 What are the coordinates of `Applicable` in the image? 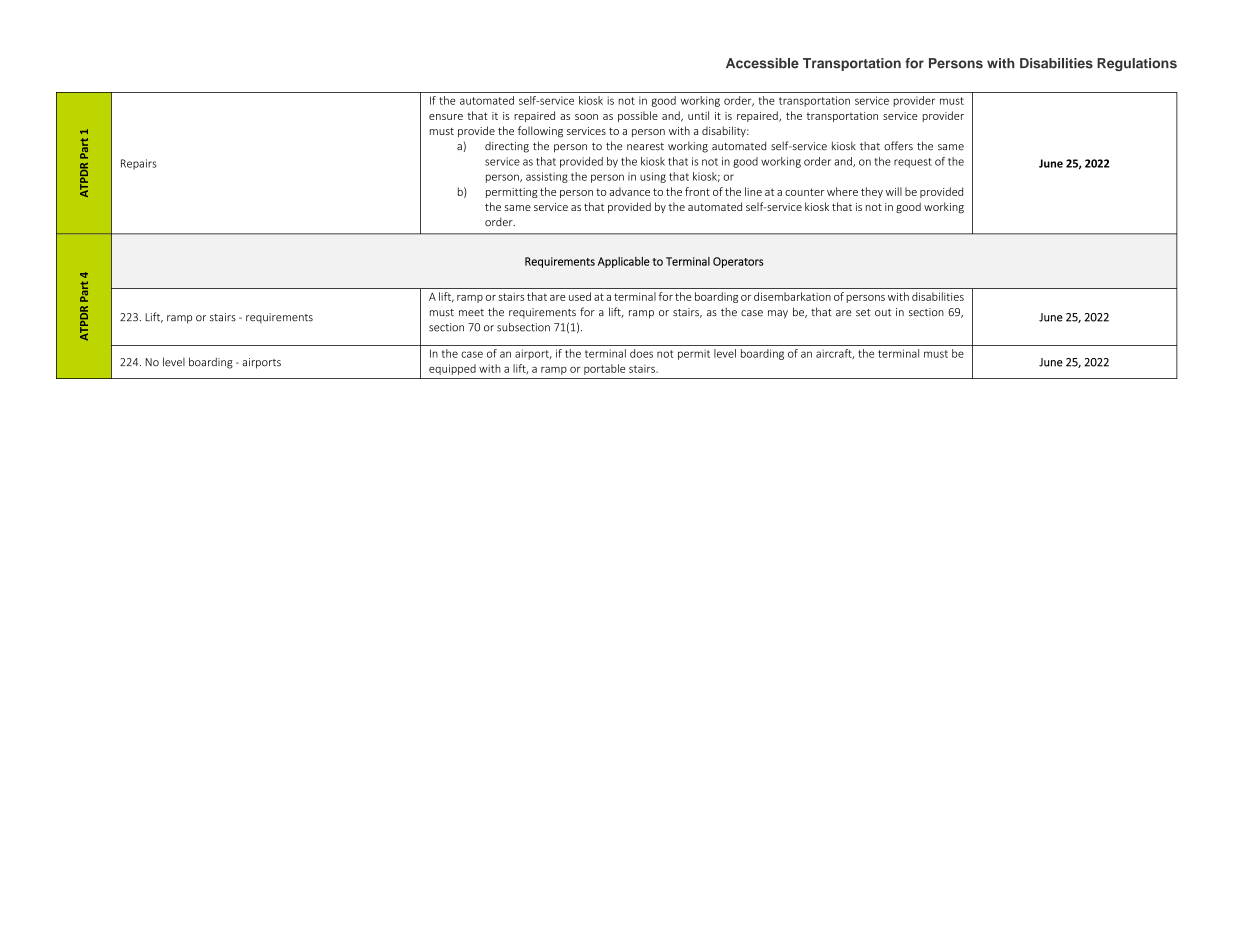 It's located at (624, 262).
